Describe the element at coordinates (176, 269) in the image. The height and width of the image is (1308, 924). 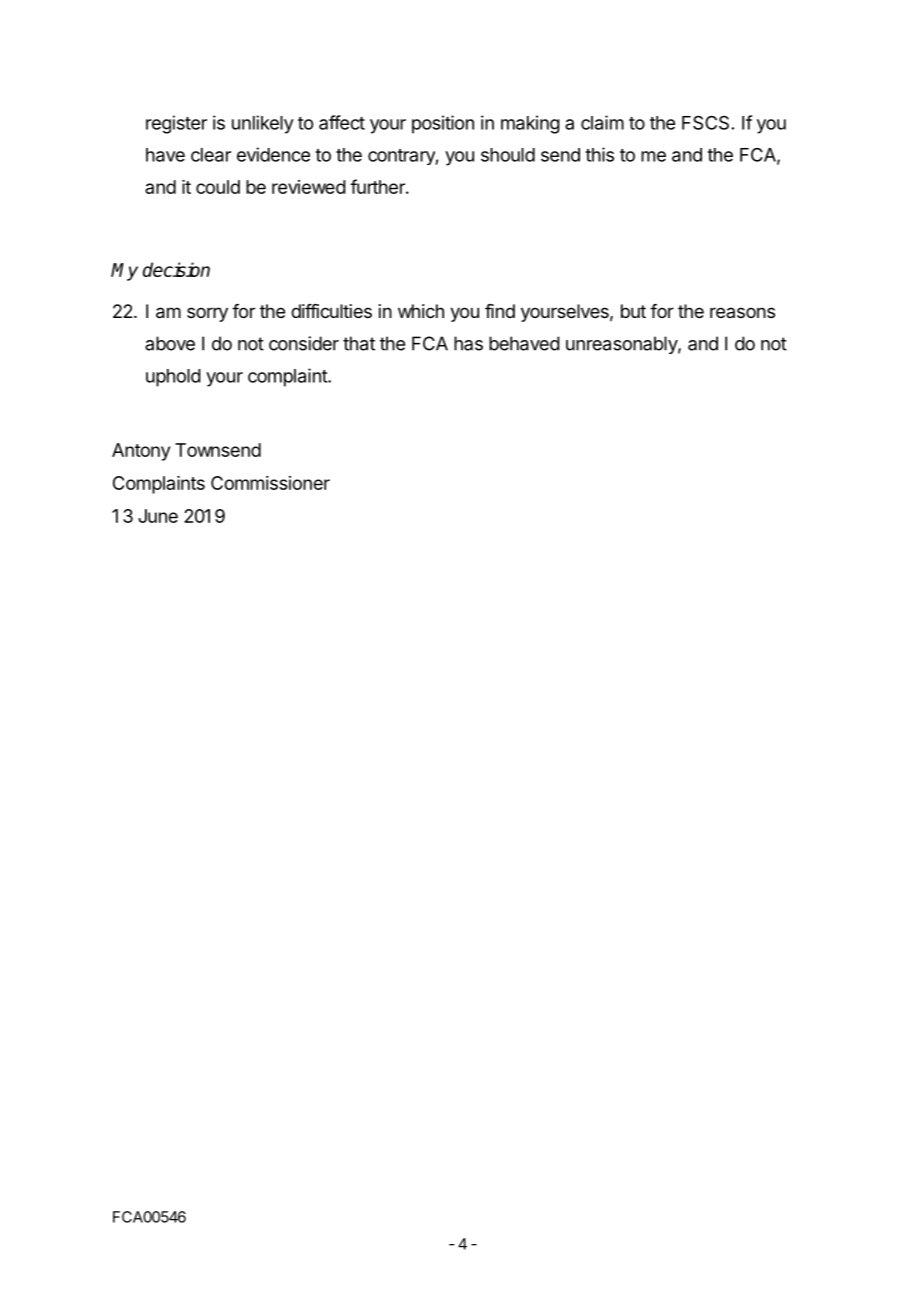
I see `decision` at that location.
